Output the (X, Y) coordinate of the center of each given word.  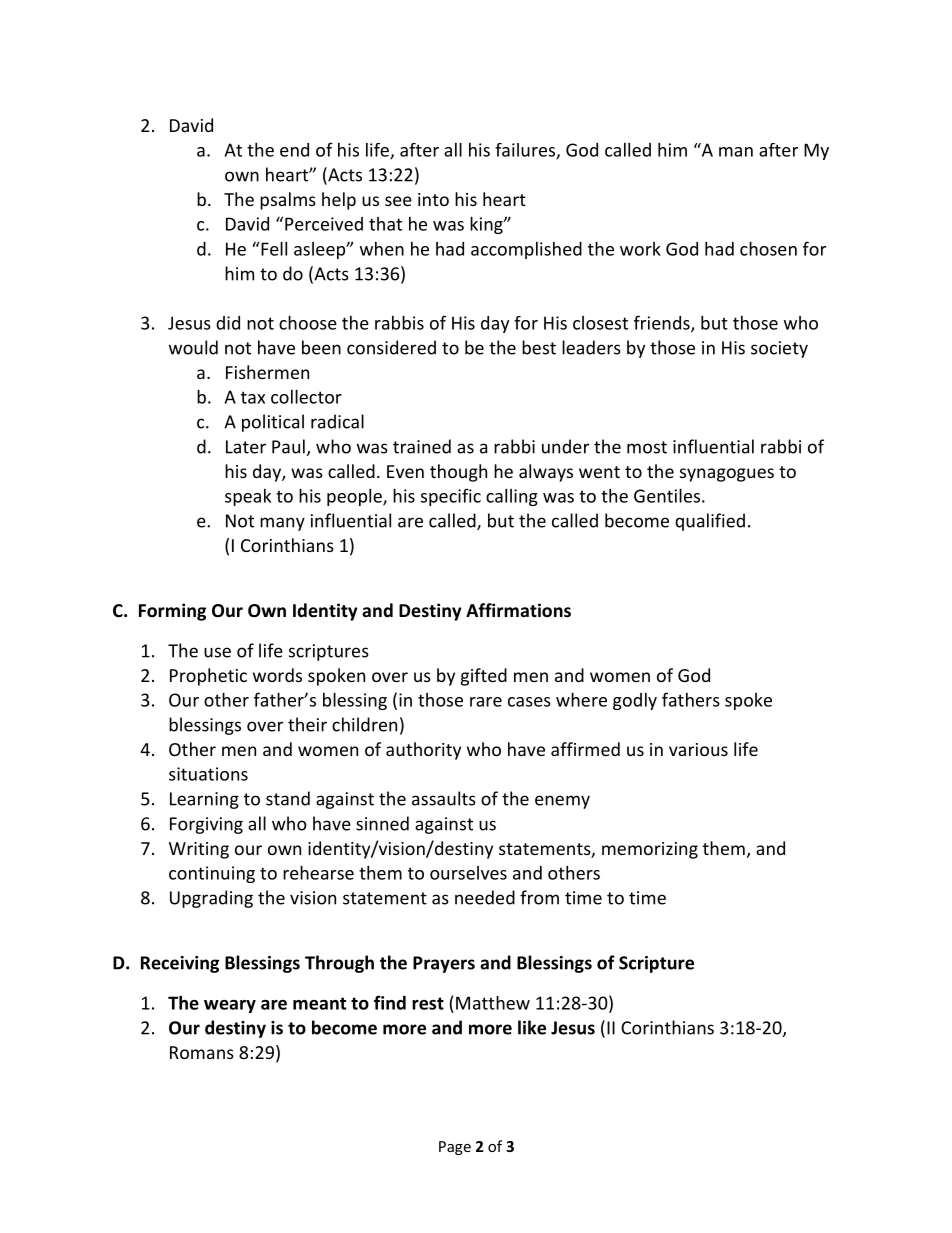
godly (635, 701)
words (277, 675)
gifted (484, 677)
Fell (273, 248)
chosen (768, 248)
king (487, 225)
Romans (202, 1052)
